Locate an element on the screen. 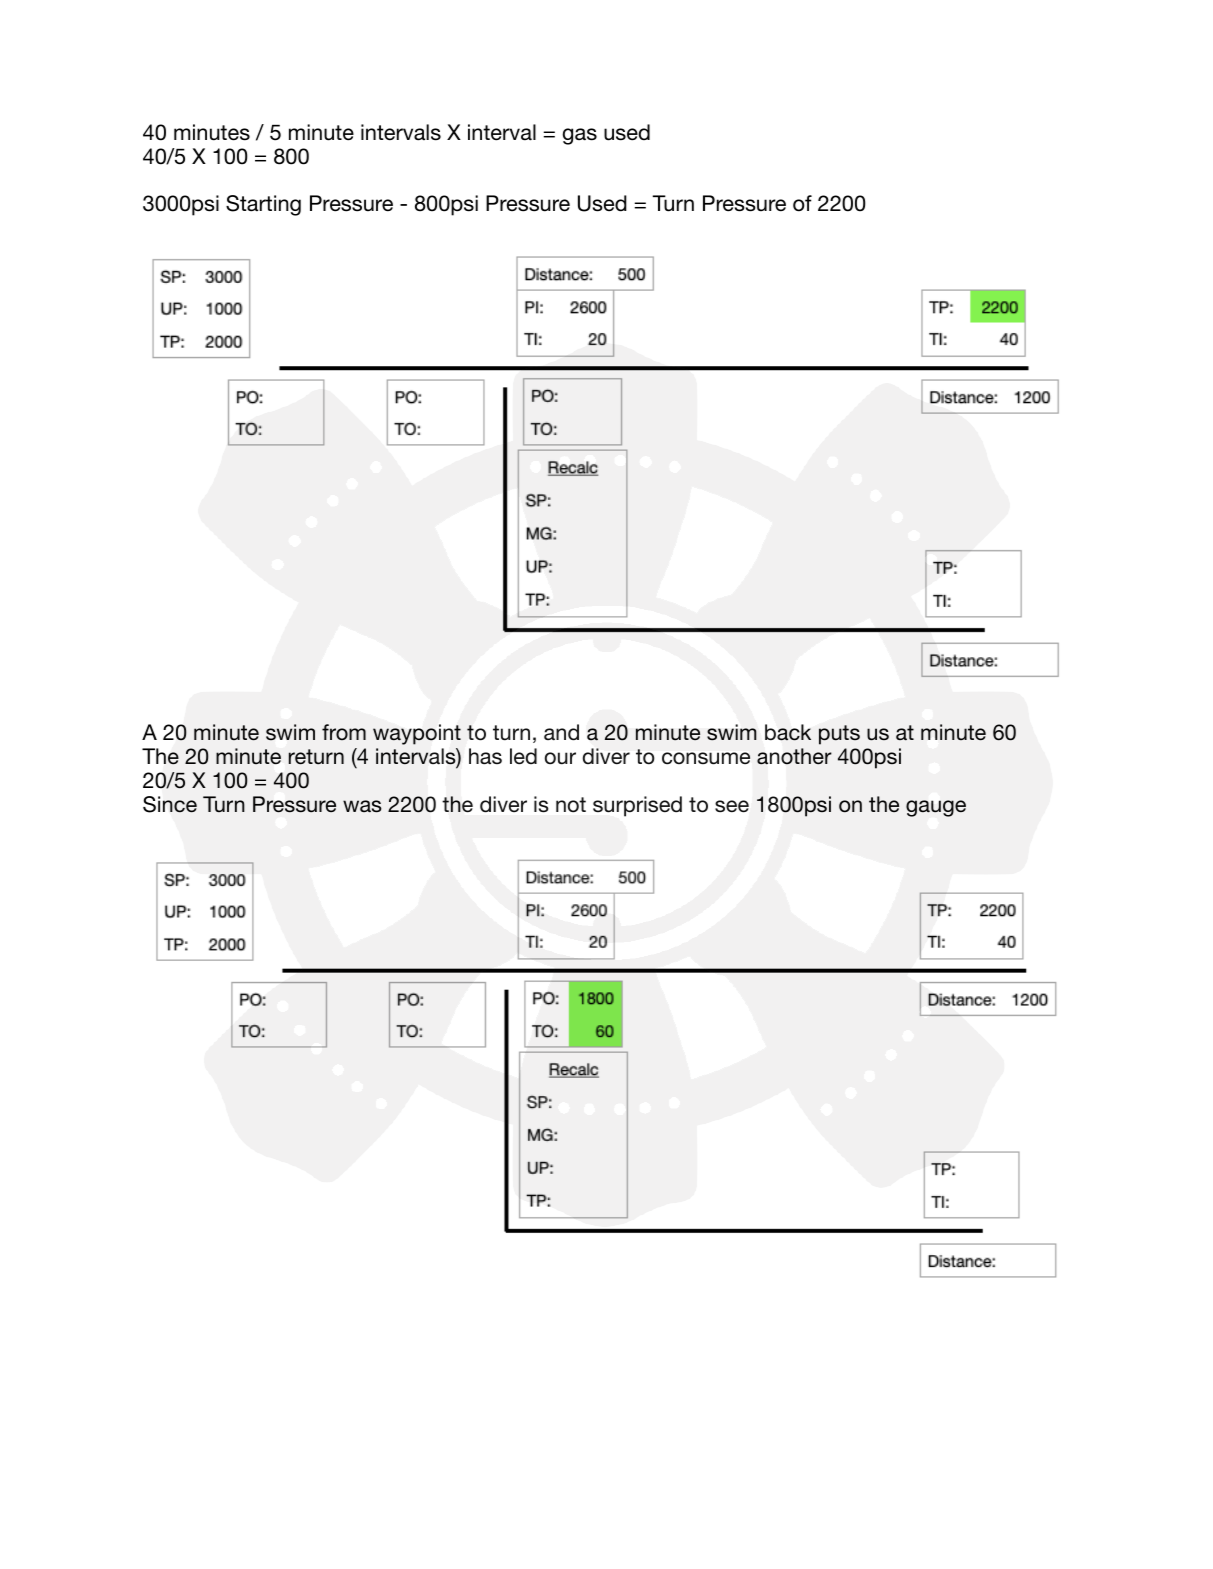  back is located at coordinates (788, 732).
